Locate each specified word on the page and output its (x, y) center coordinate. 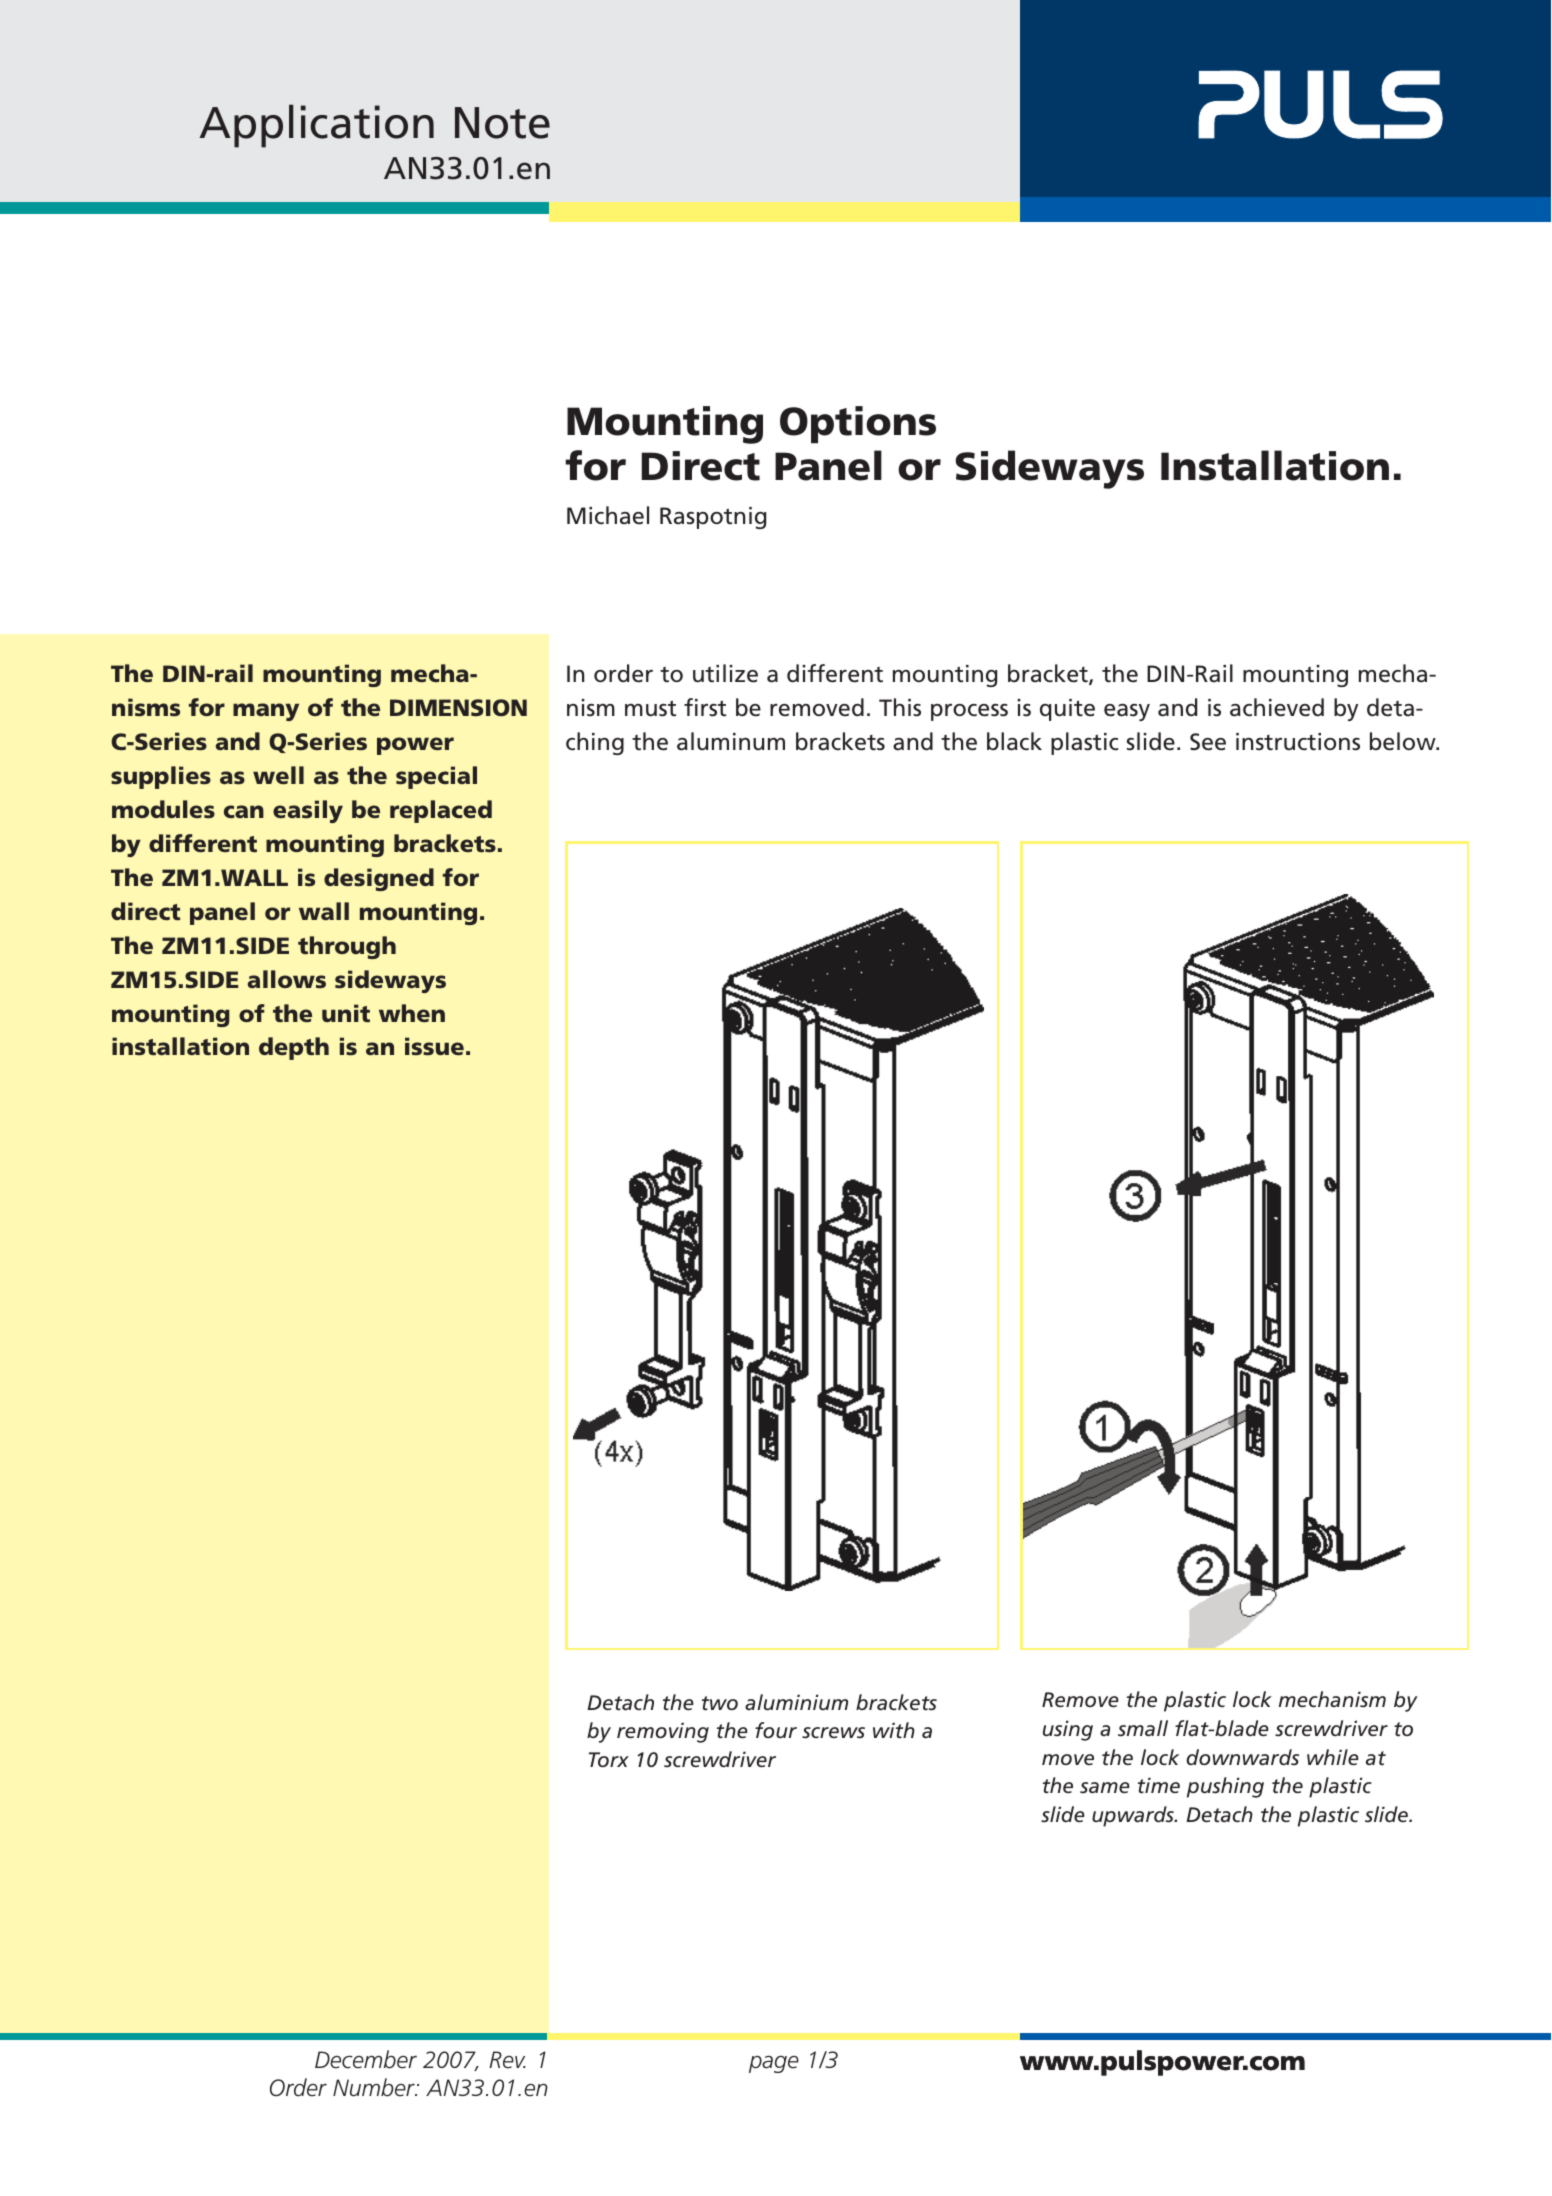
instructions (1298, 742)
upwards (1134, 1816)
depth (294, 1048)
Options (858, 425)
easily (308, 811)
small (1143, 1728)
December (366, 2059)
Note (502, 123)
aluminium (796, 1702)
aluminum (731, 741)
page (774, 2064)
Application (316, 126)
